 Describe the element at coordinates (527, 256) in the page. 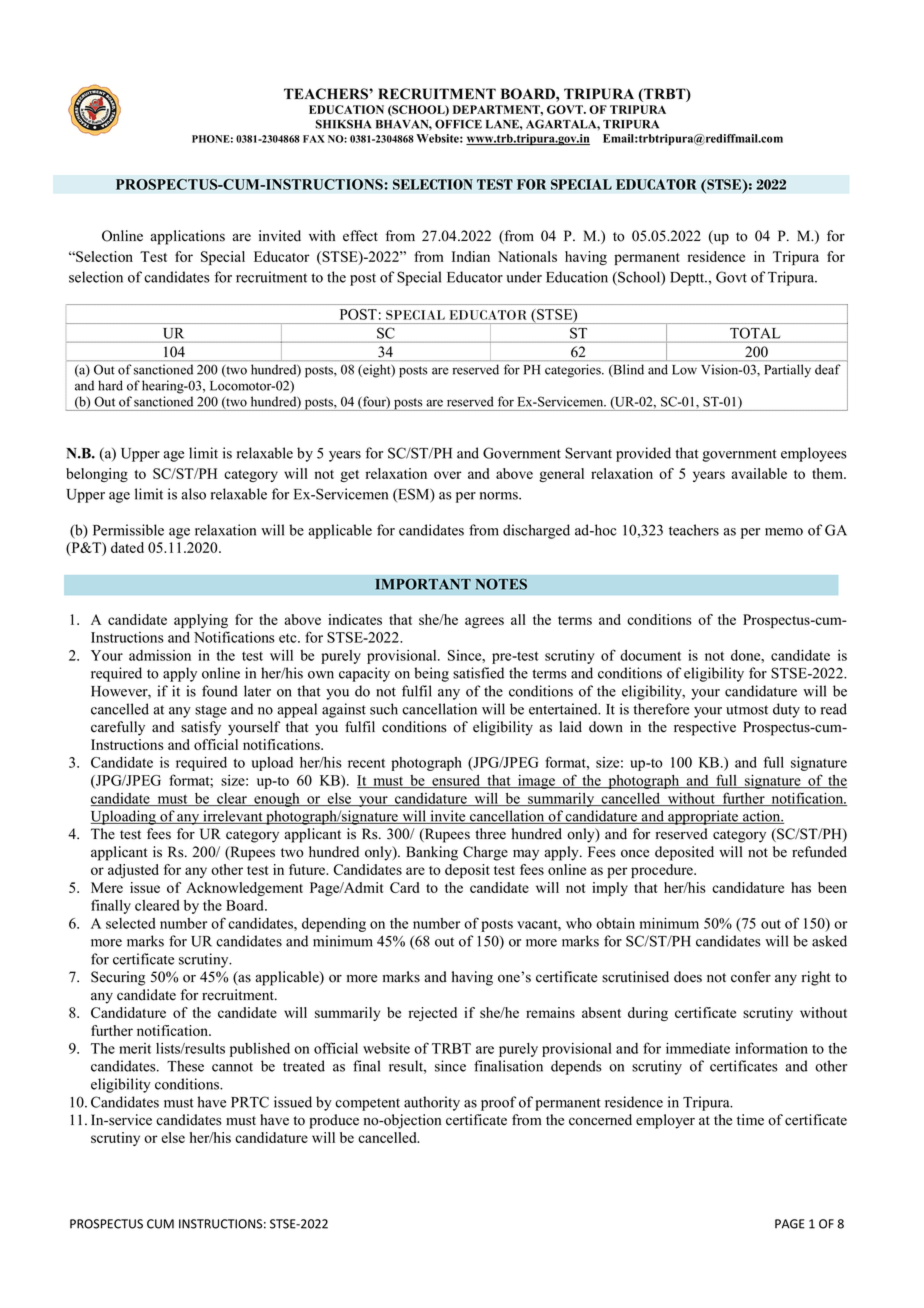

I see `Nationals` at that location.
